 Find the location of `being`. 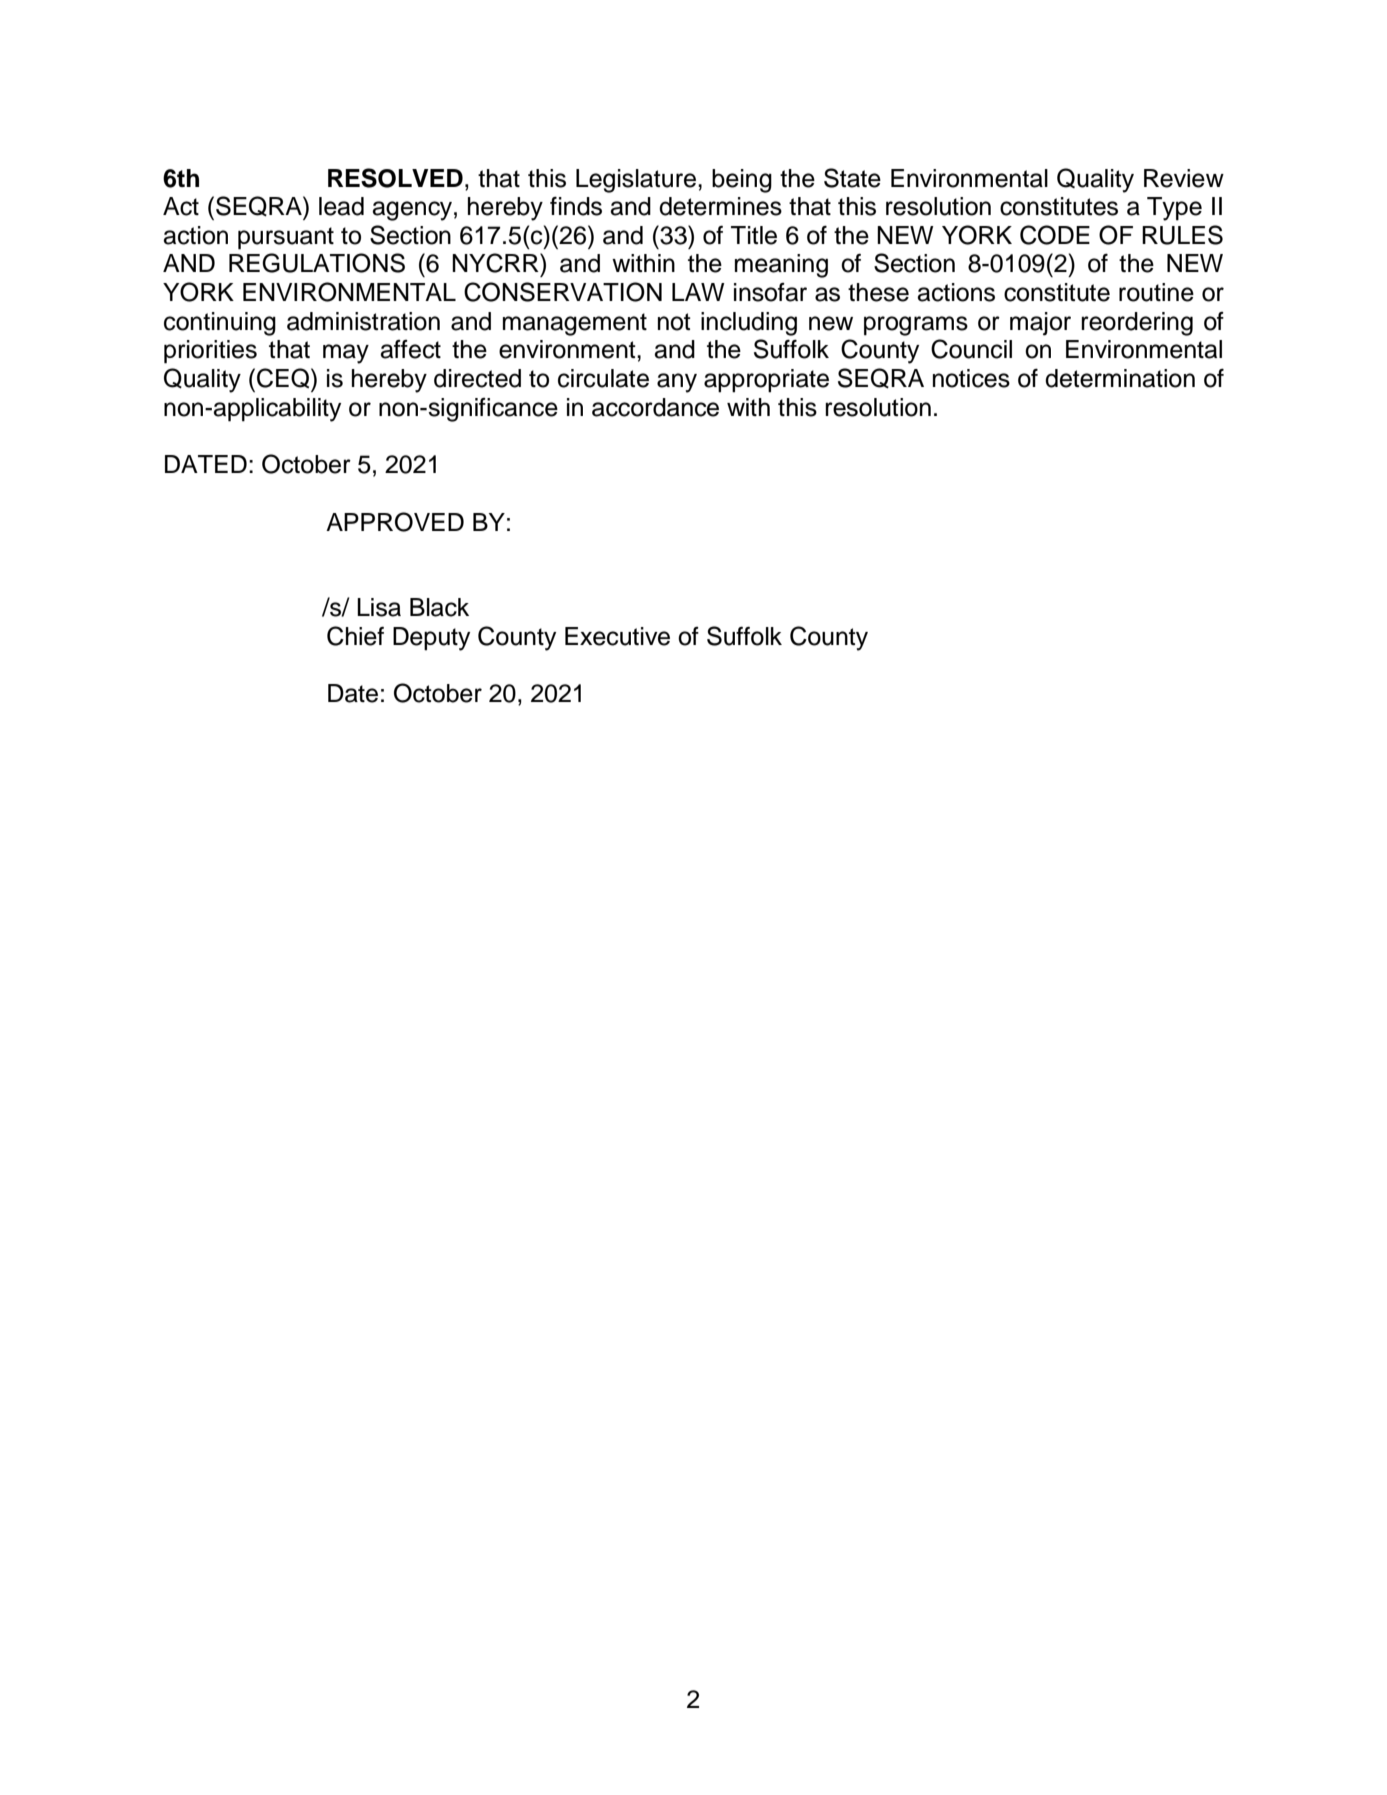

being is located at coordinates (742, 181).
